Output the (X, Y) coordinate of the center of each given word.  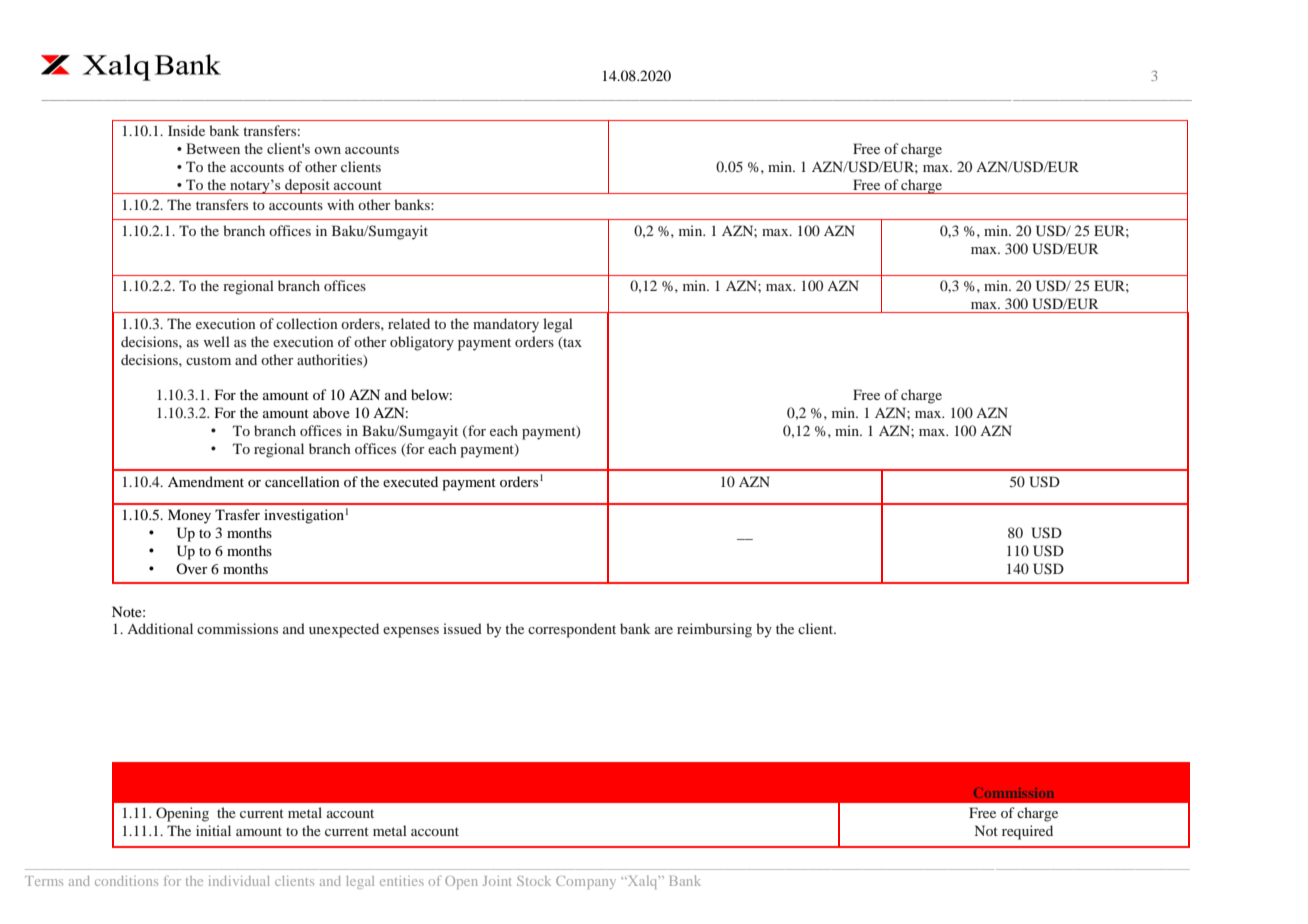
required (1027, 832)
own (327, 150)
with (340, 204)
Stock (534, 881)
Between (213, 148)
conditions (126, 881)
